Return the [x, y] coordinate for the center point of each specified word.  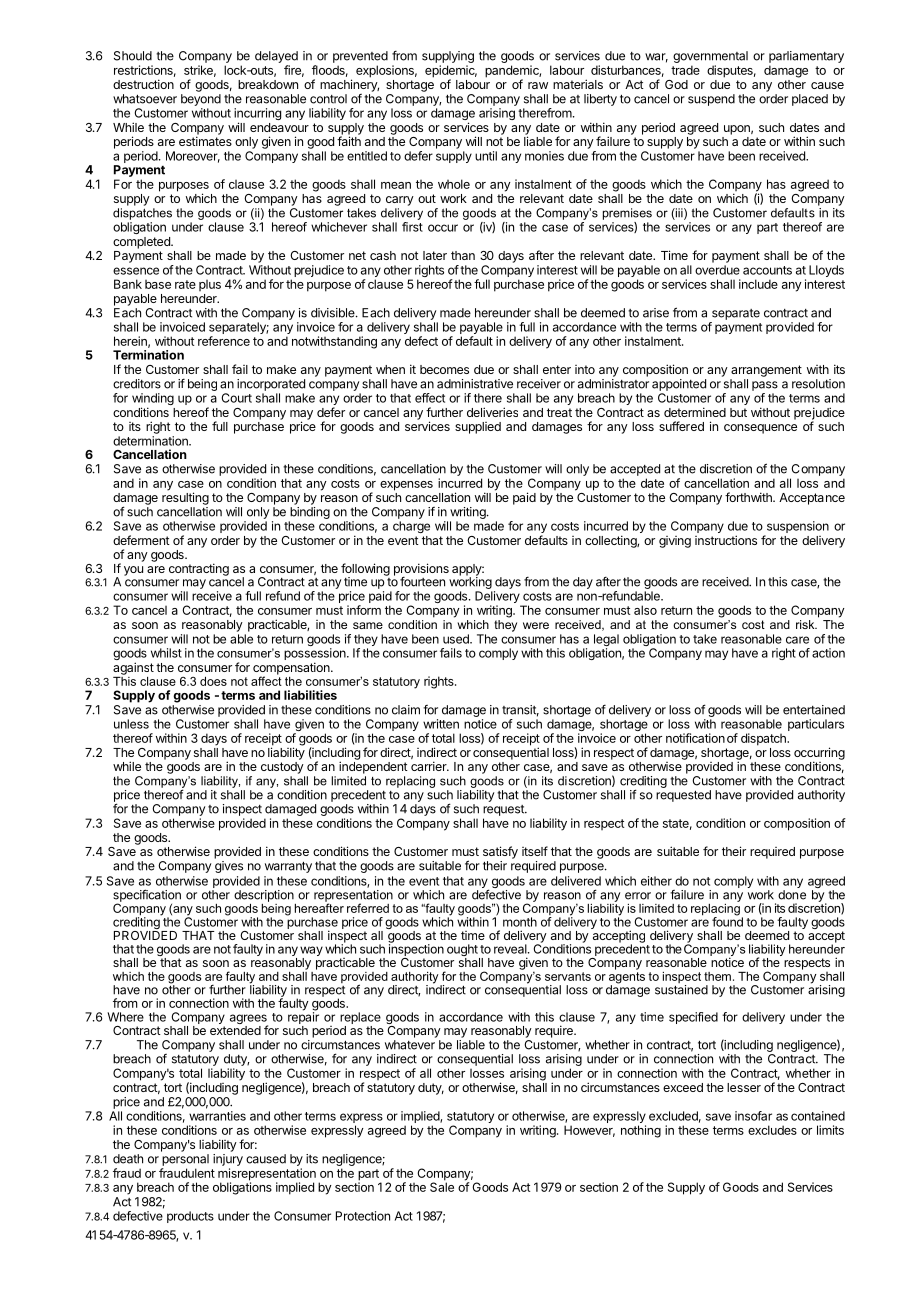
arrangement [766, 371]
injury [228, 1160]
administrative [475, 384]
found [727, 921]
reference [224, 341]
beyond [201, 100]
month [520, 922]
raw [538, 85]
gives [229, 867]
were [536, 625]
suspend [711, 100]
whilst [166, 653]
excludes [772, 1130]
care [797, 640]
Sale [442, 1186]
